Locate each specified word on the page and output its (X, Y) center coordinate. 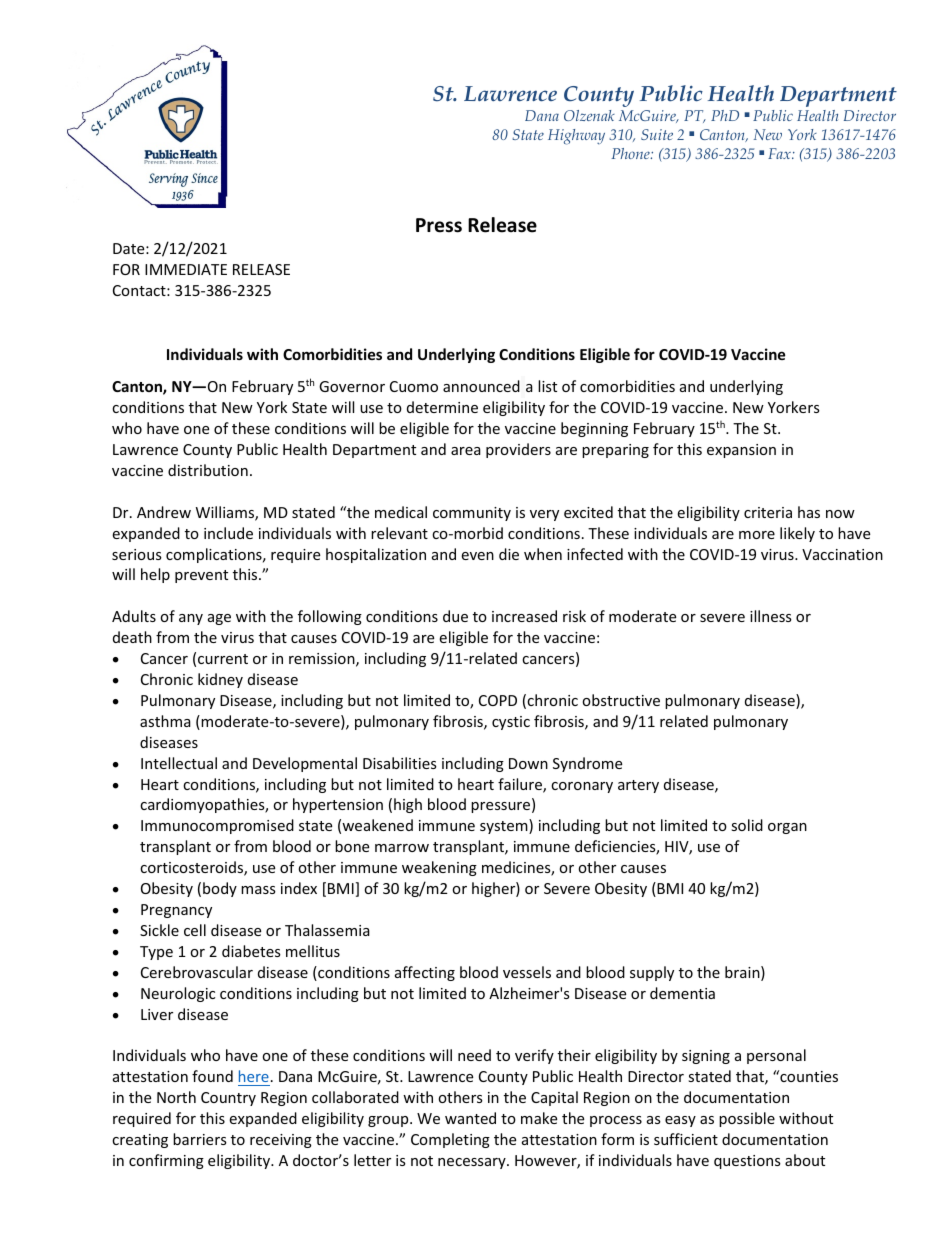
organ (787, 828)
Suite (657, 134)
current (223, 659)
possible (747, 1119)
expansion (741, 451)
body (220, 889)
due (455, 616)
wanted (470, 1118)
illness (771, 616)
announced (481, 386)
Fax (780, 153)
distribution (208, 470)
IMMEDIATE (186, 269)
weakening (439, 868)
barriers (200, 1139)
